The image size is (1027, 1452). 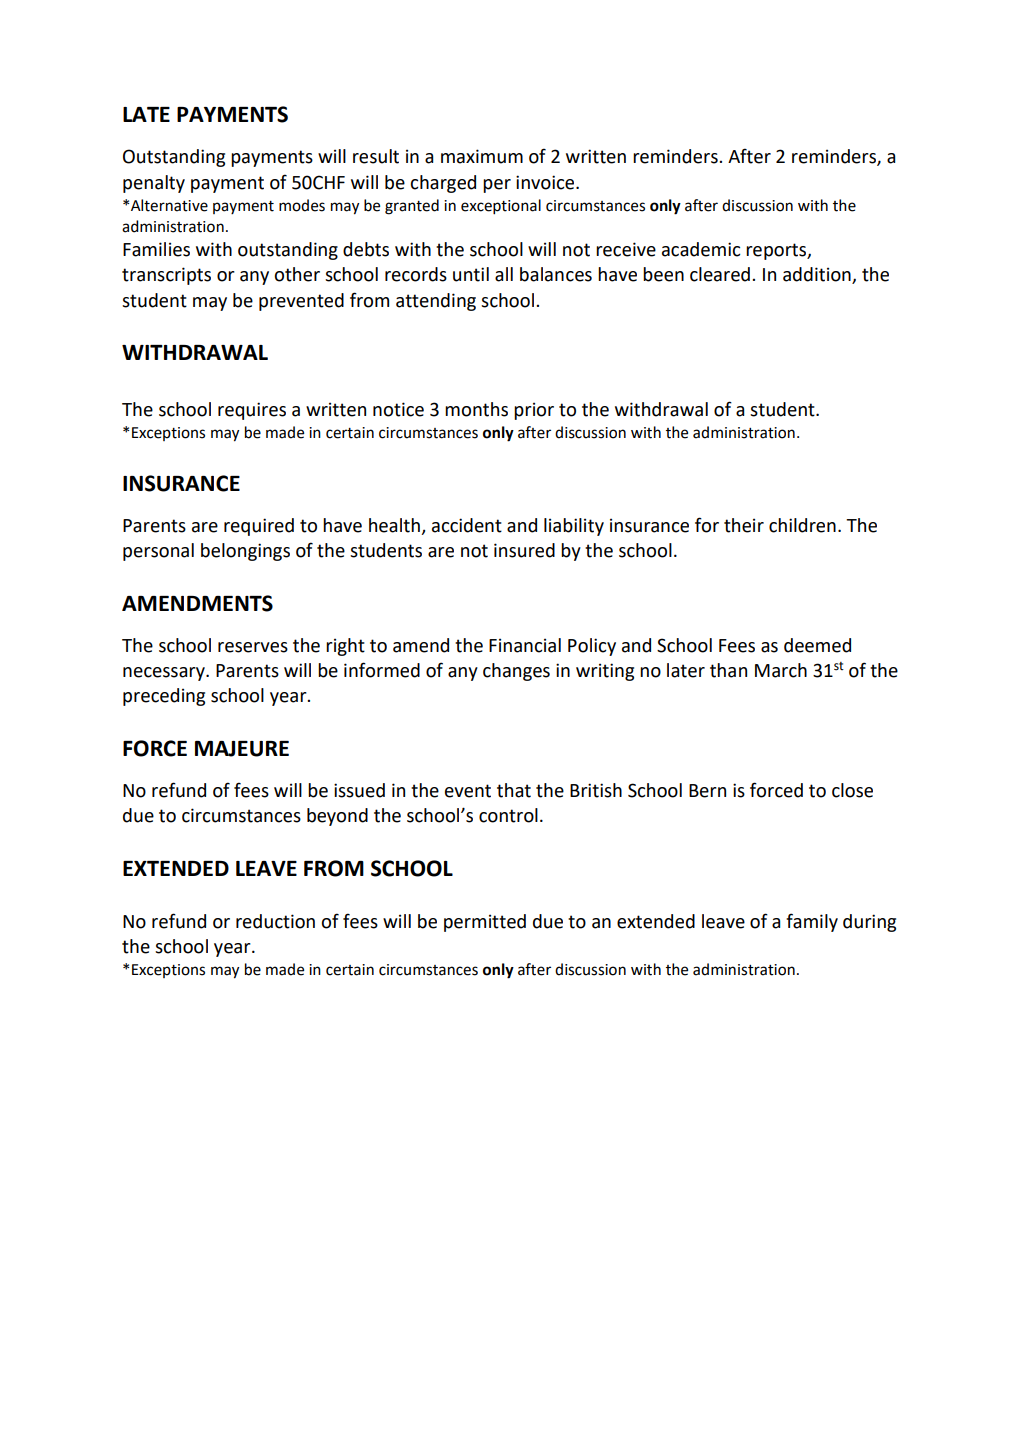 I want to click on requires, so click(x=252, y=411).
